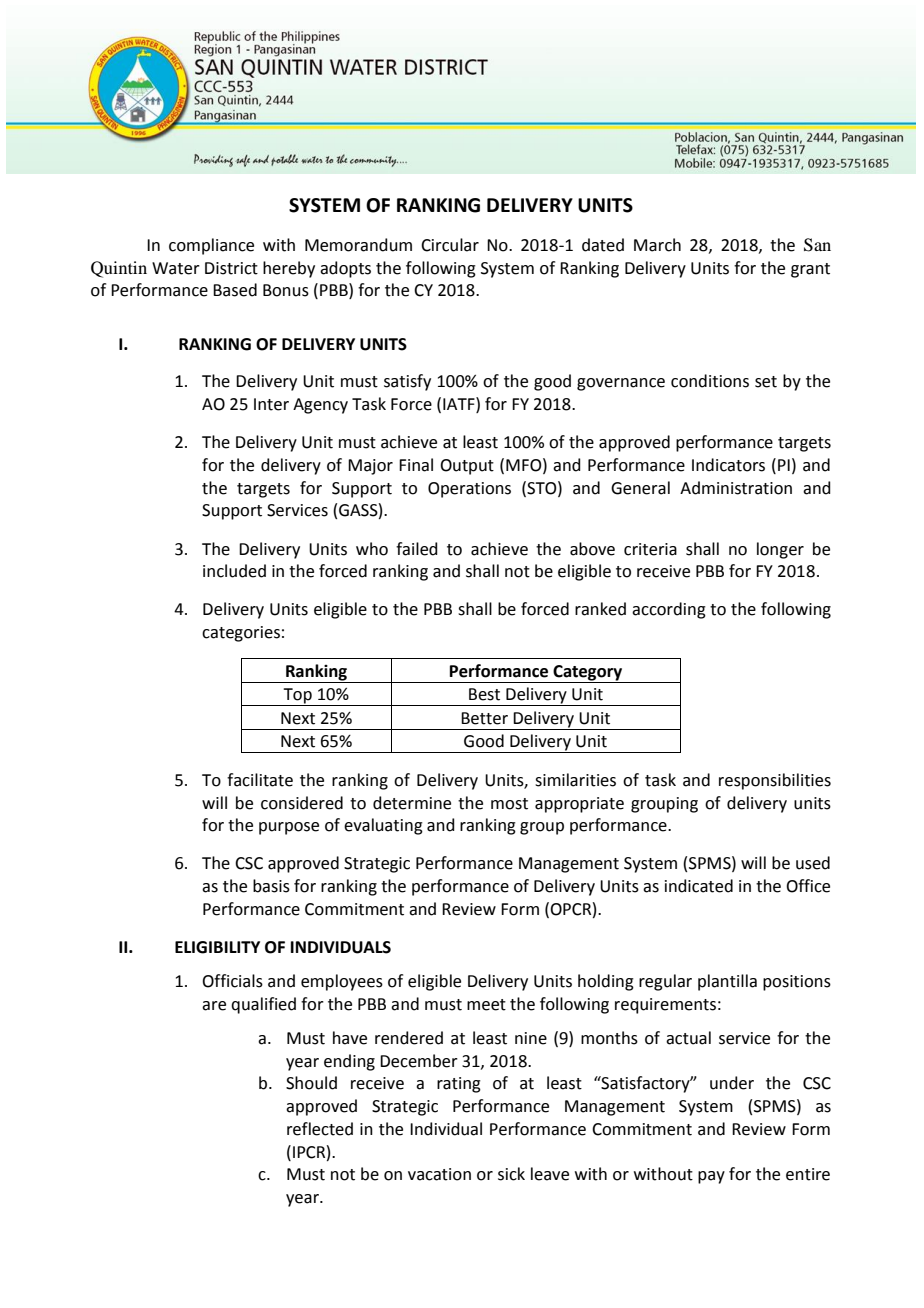  I want to click on meet, so click(486, 1005).
